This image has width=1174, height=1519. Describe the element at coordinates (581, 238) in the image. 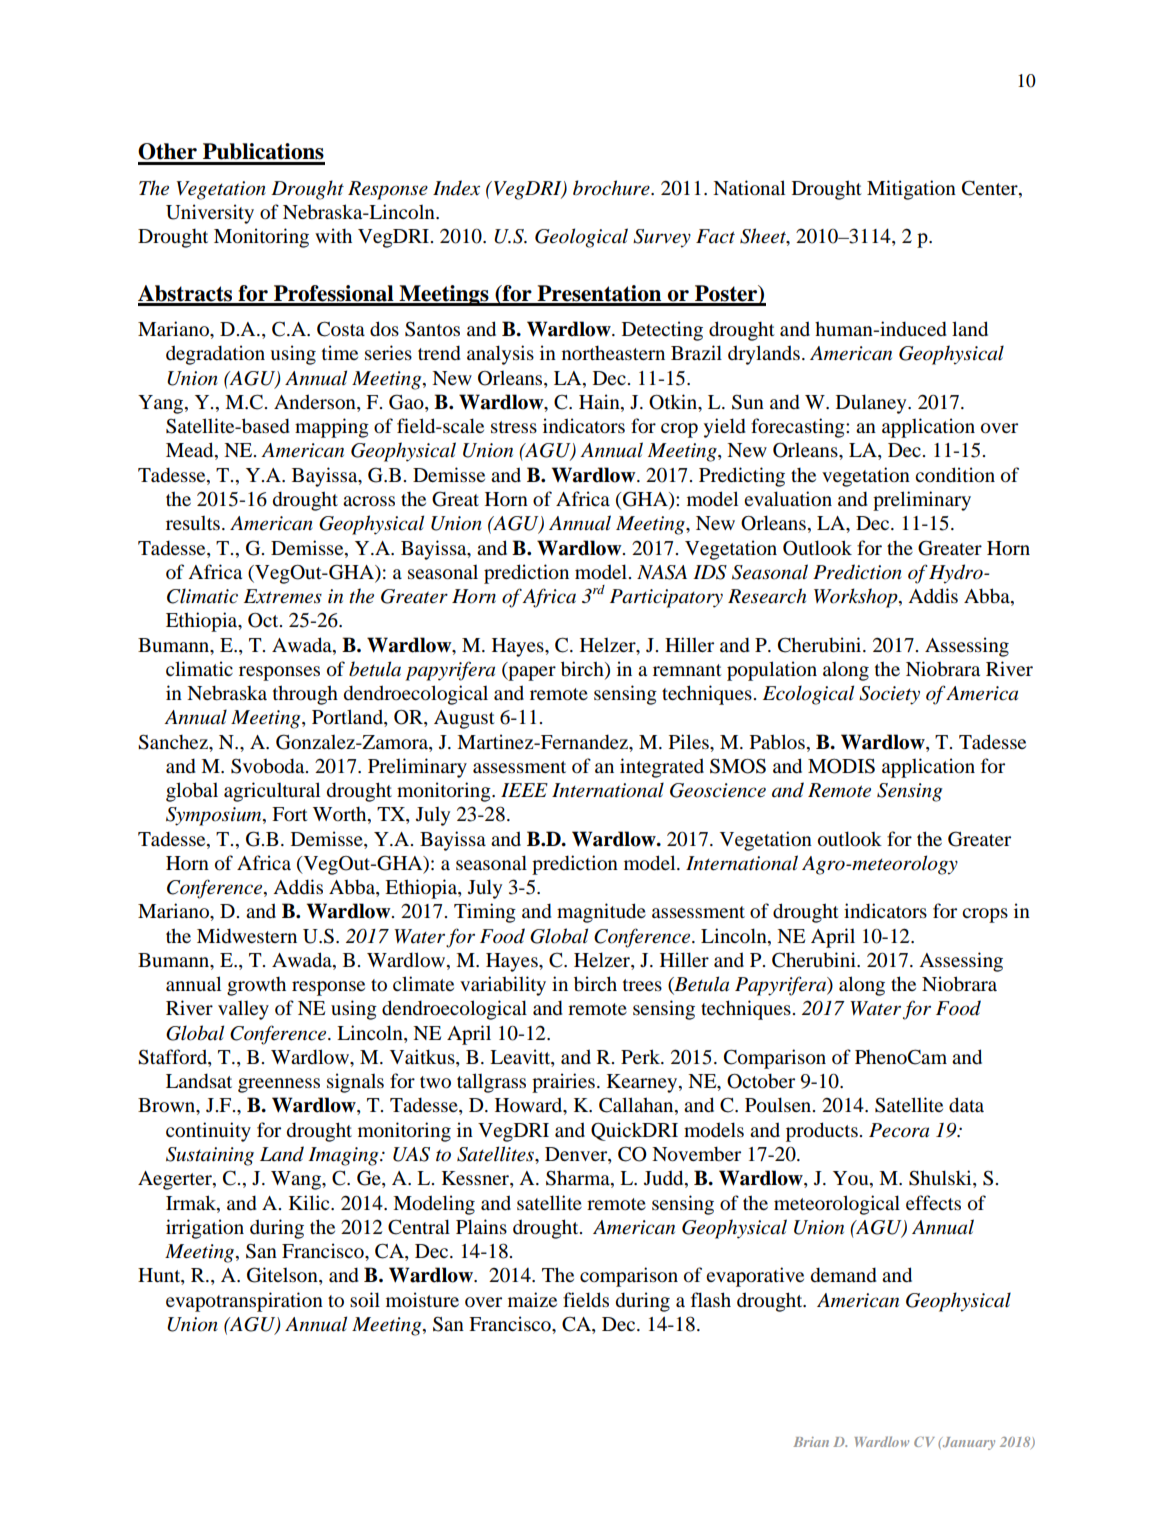

I see `Geological` at that location.
